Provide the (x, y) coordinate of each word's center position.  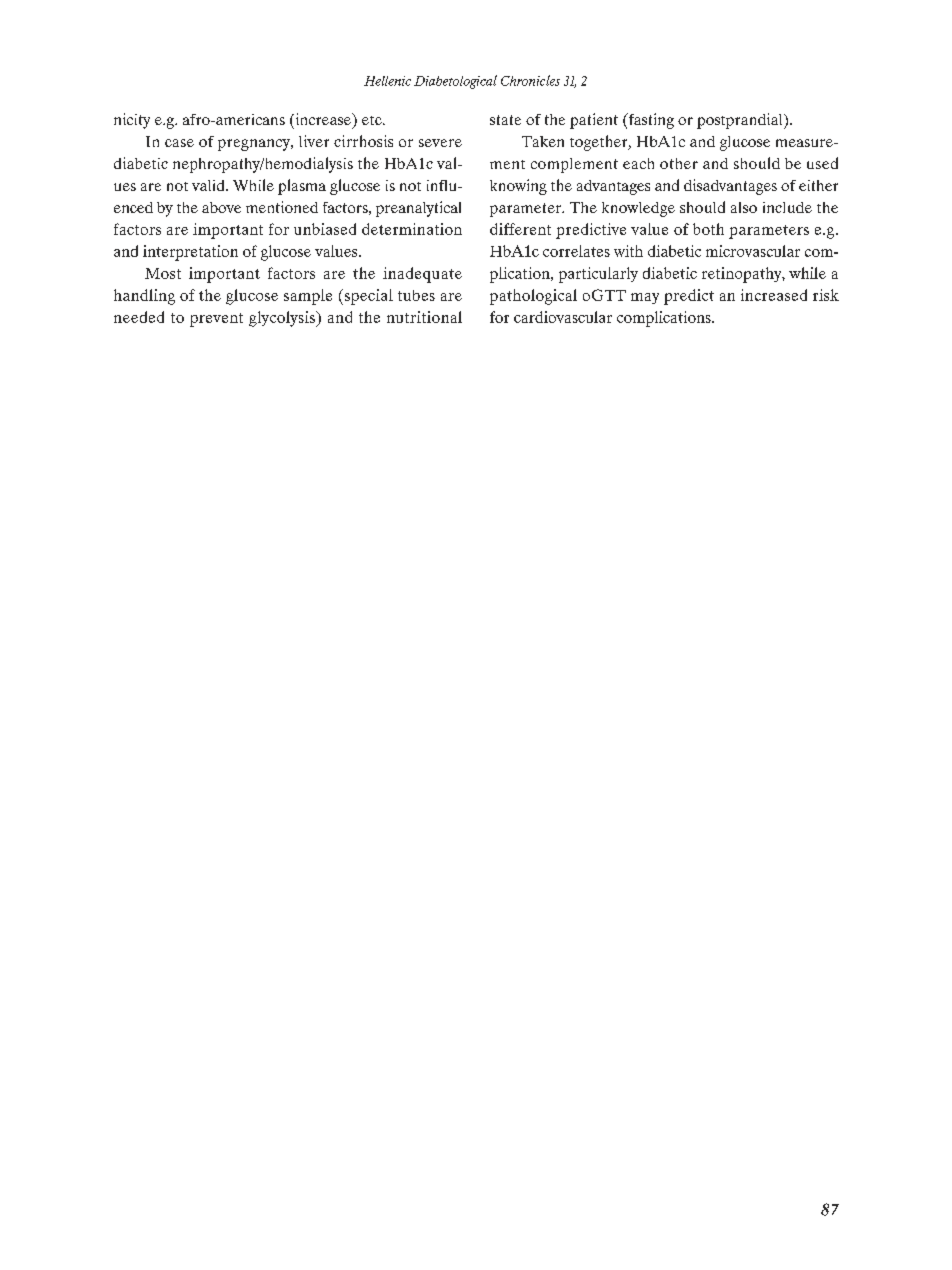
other (679, 163)
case (179, 143)
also (744, 207)
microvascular (753, 251)
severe (440, 143)
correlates (576, 251)
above (221, 207)
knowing (518, 187)
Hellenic (387, 81)
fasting (650, 121)
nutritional (424, 317)
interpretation (190, 253)
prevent (216, 320)
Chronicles (530, 80)
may (645, 298)
